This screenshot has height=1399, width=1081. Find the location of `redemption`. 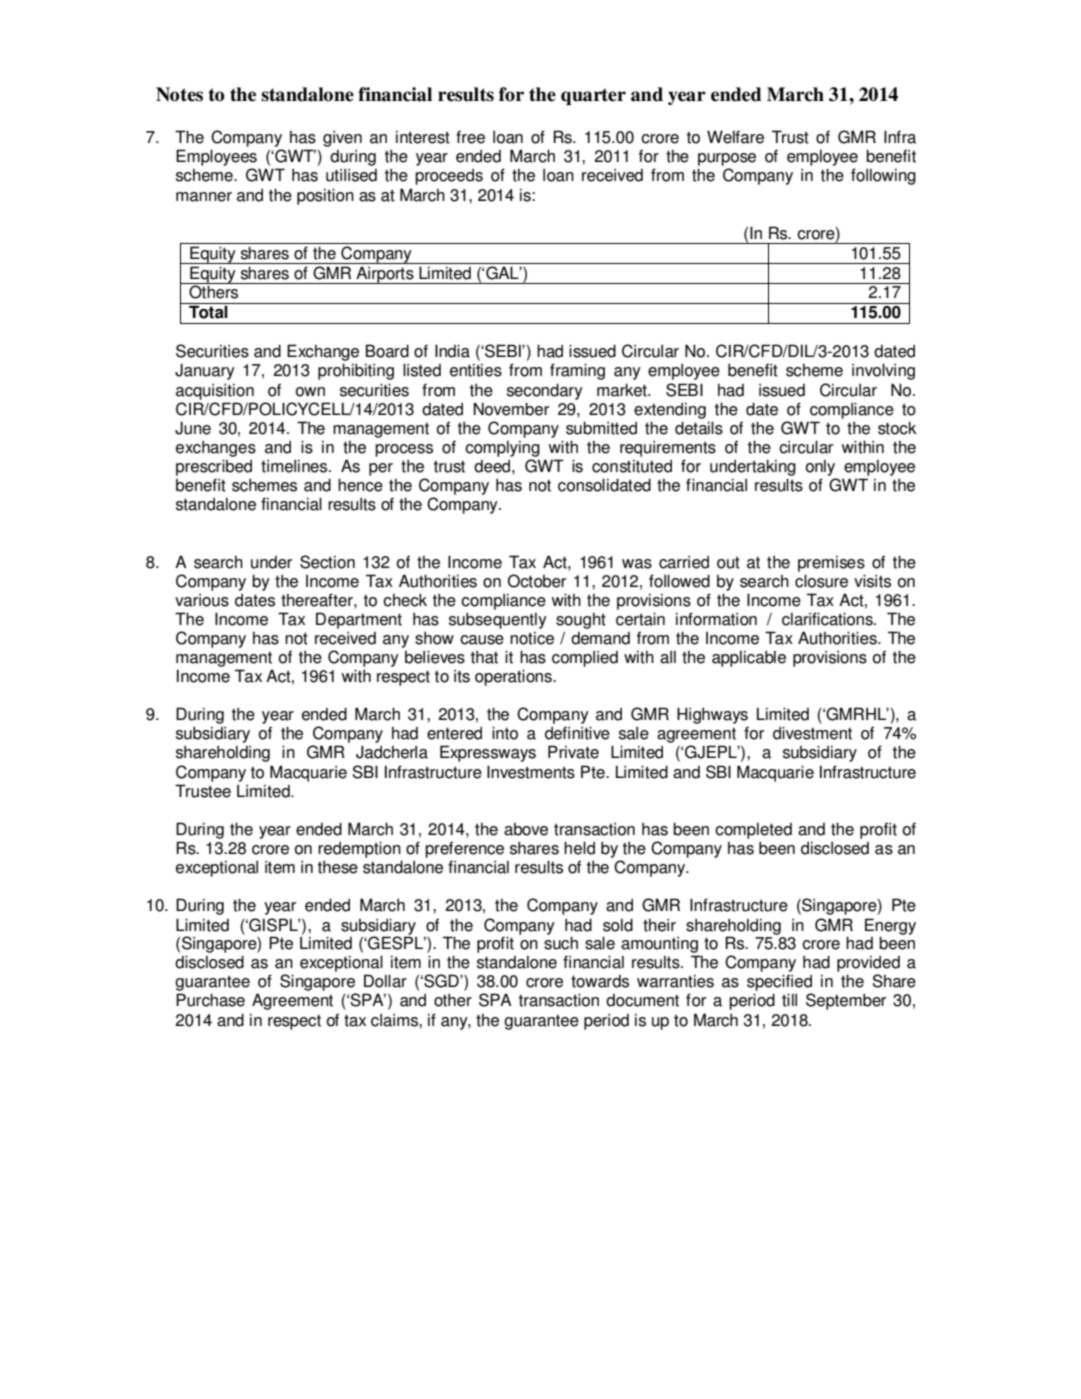

redemption is located at coordinates (359, 849).
